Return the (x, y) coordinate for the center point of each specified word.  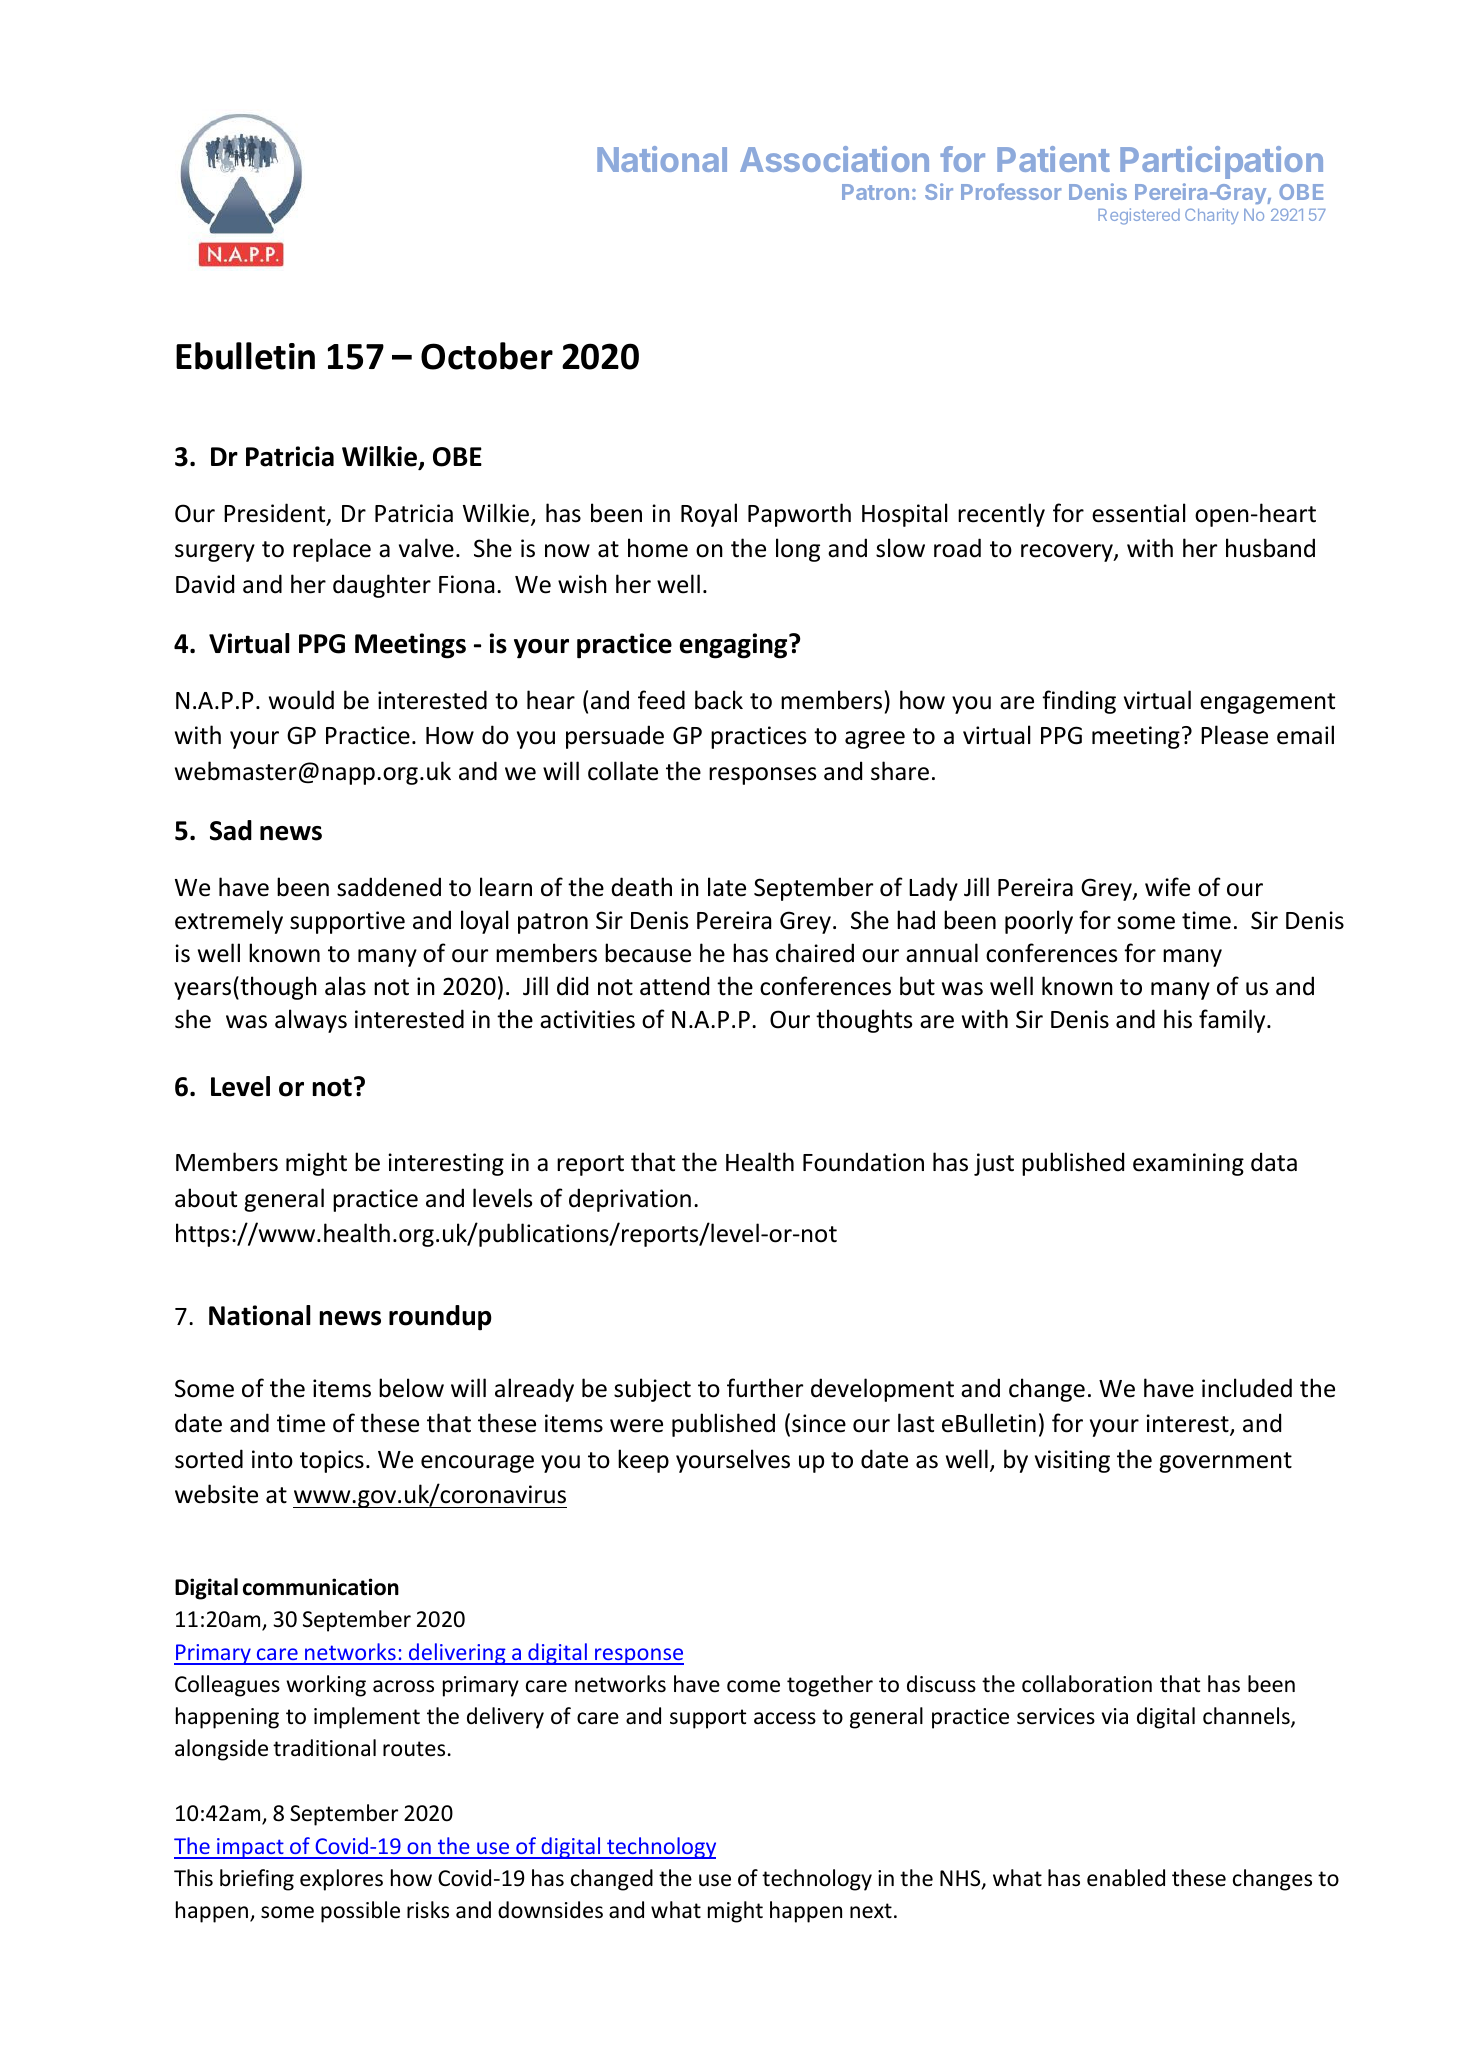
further (765, 1388)
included (1247, 1388)
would (301, 700)
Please (1234, 735)
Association (834, 159)
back (719, 700)
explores (341, 1880)
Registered (1139, 216)
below (411, 1388)
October (487, 356)
